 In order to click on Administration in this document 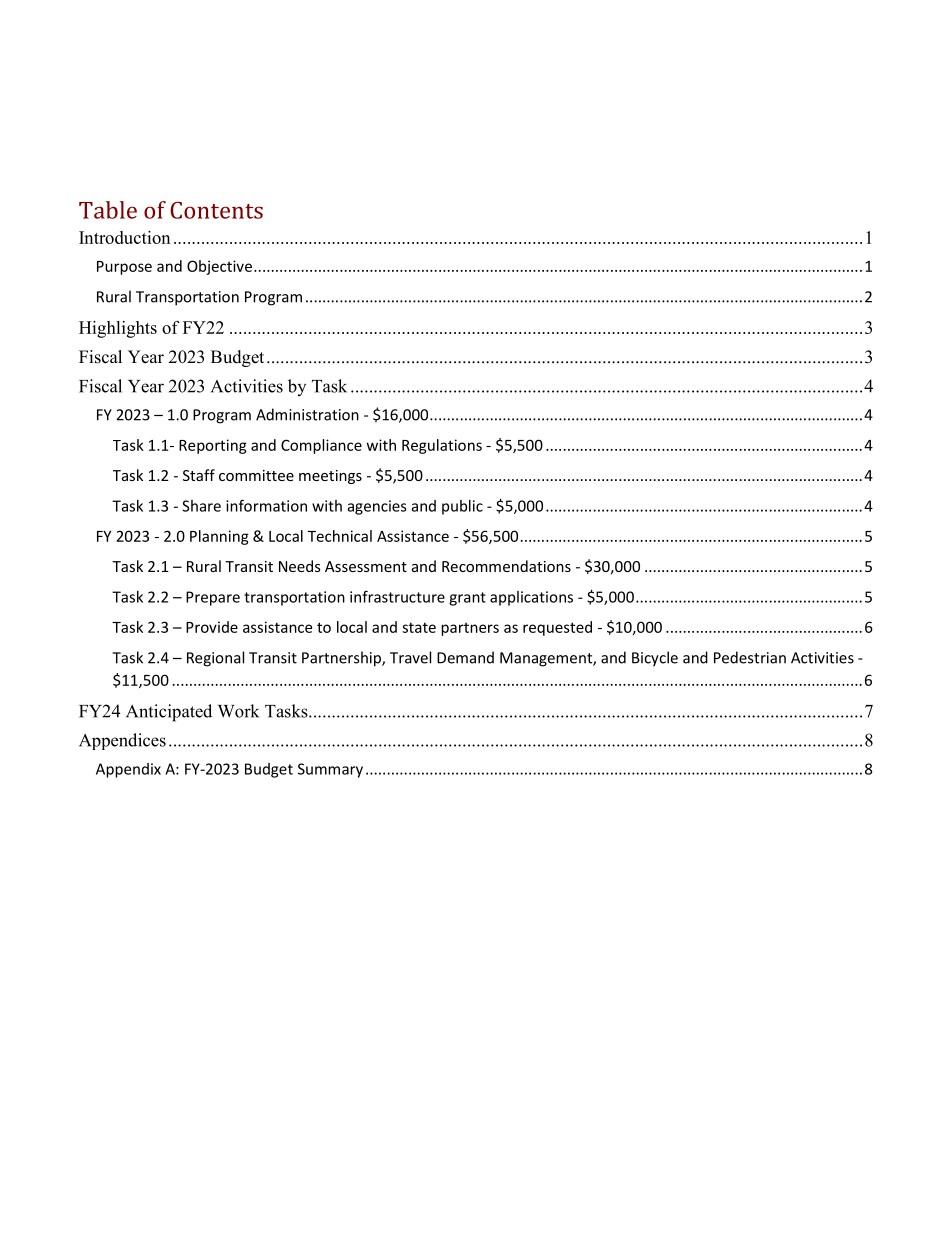, I will do `click(307, 414)`.
